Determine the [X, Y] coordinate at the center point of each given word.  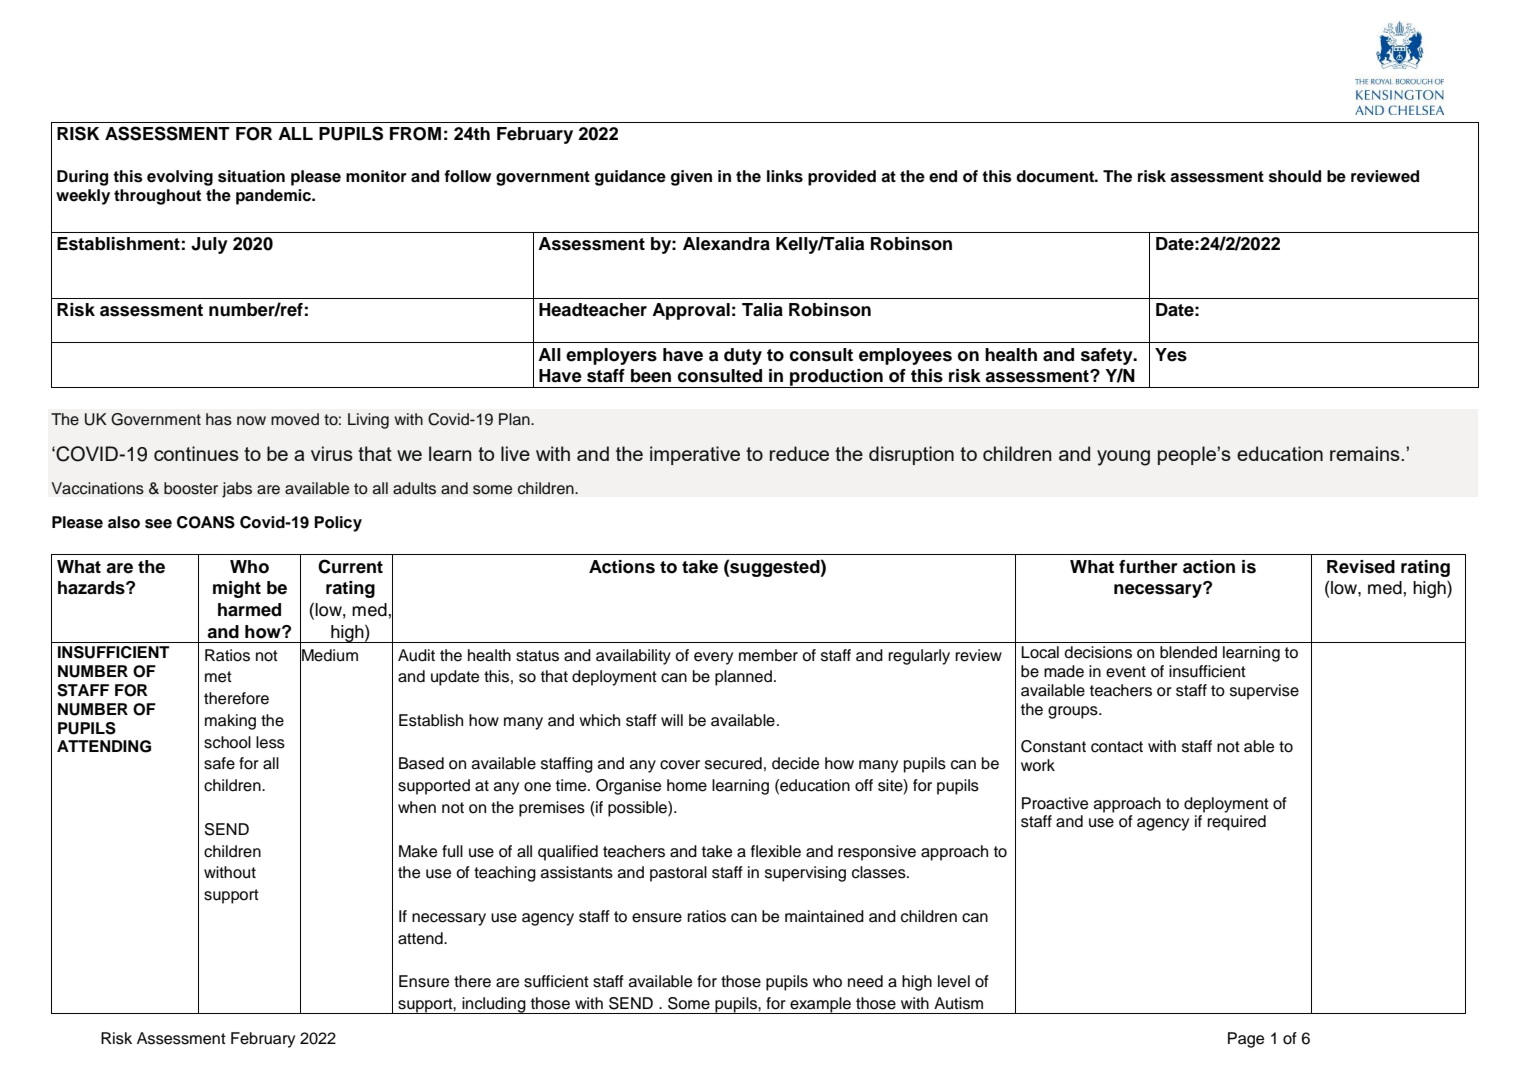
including [494, 1005]
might [237, 589]
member [768, 655]
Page [1246, 1040]
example [821, 1005]
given [691, 178]
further [1148, 567]
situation [251, 176]
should [1295, 176]
